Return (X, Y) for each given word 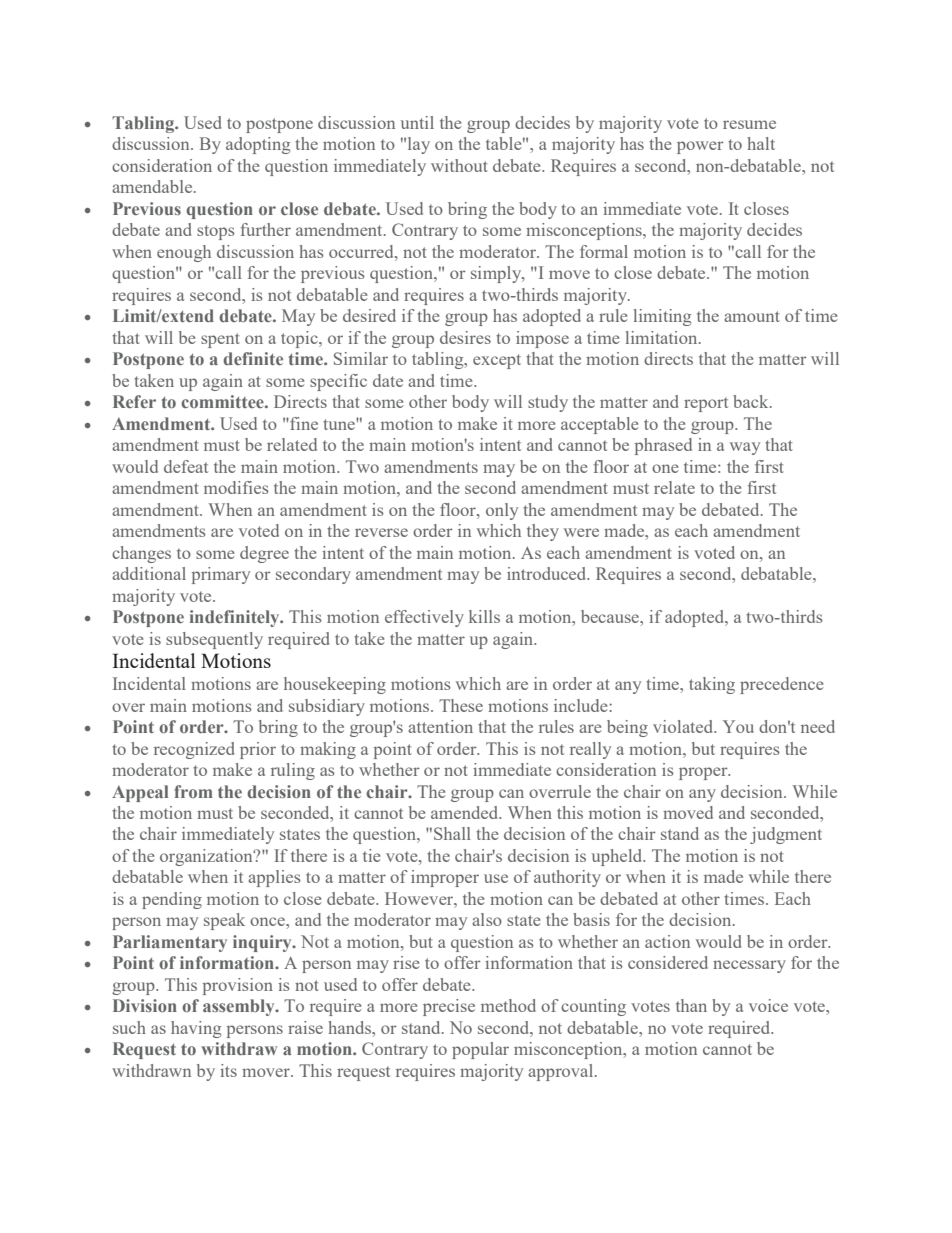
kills (484, 616)
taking (712, 685)
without (459, 165)
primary (221, 575)
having (196, 1029)
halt (761, 143)
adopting (258, 145)
